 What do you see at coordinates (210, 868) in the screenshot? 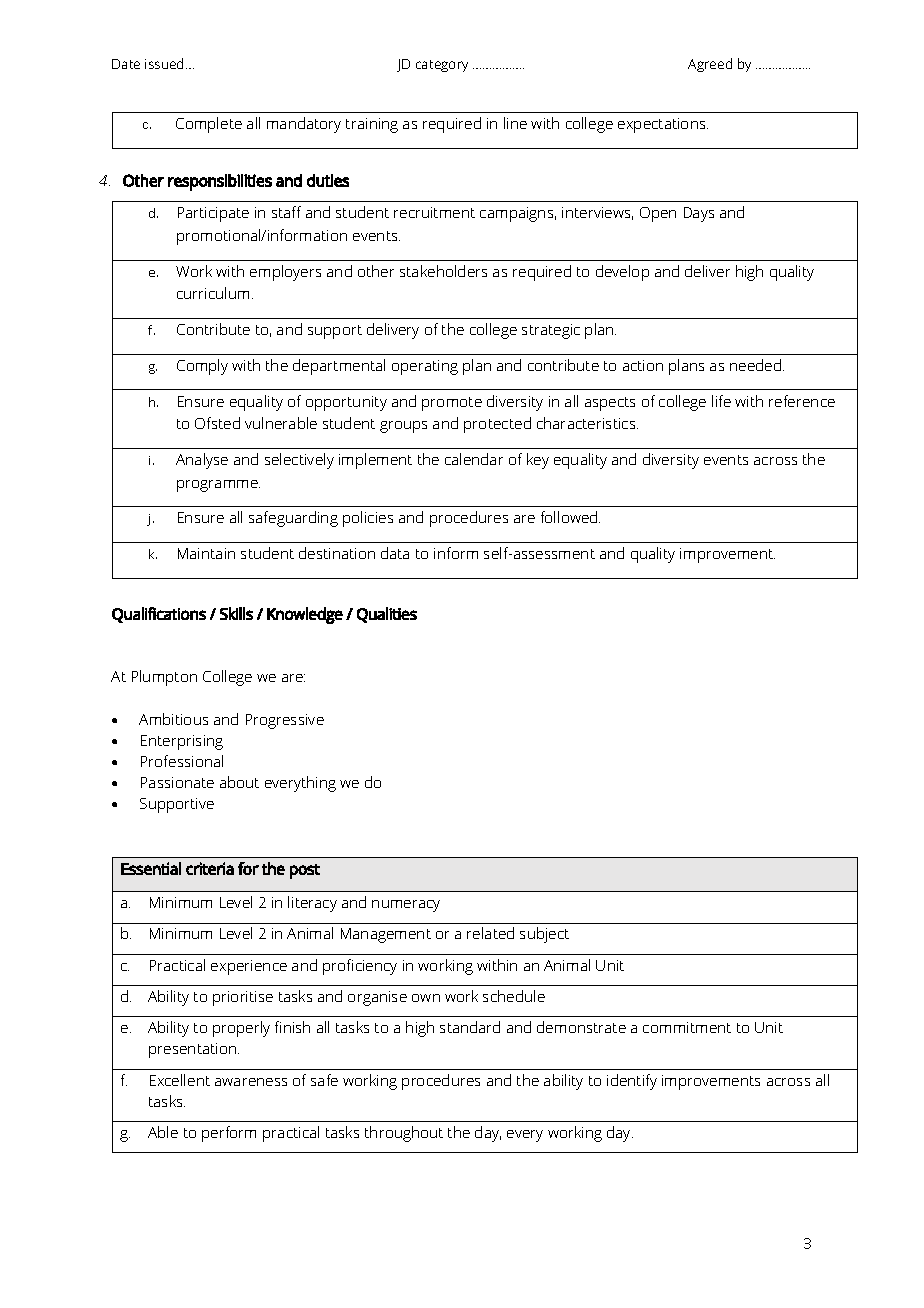
I see `criteria` at bounding box center [210, 868].
